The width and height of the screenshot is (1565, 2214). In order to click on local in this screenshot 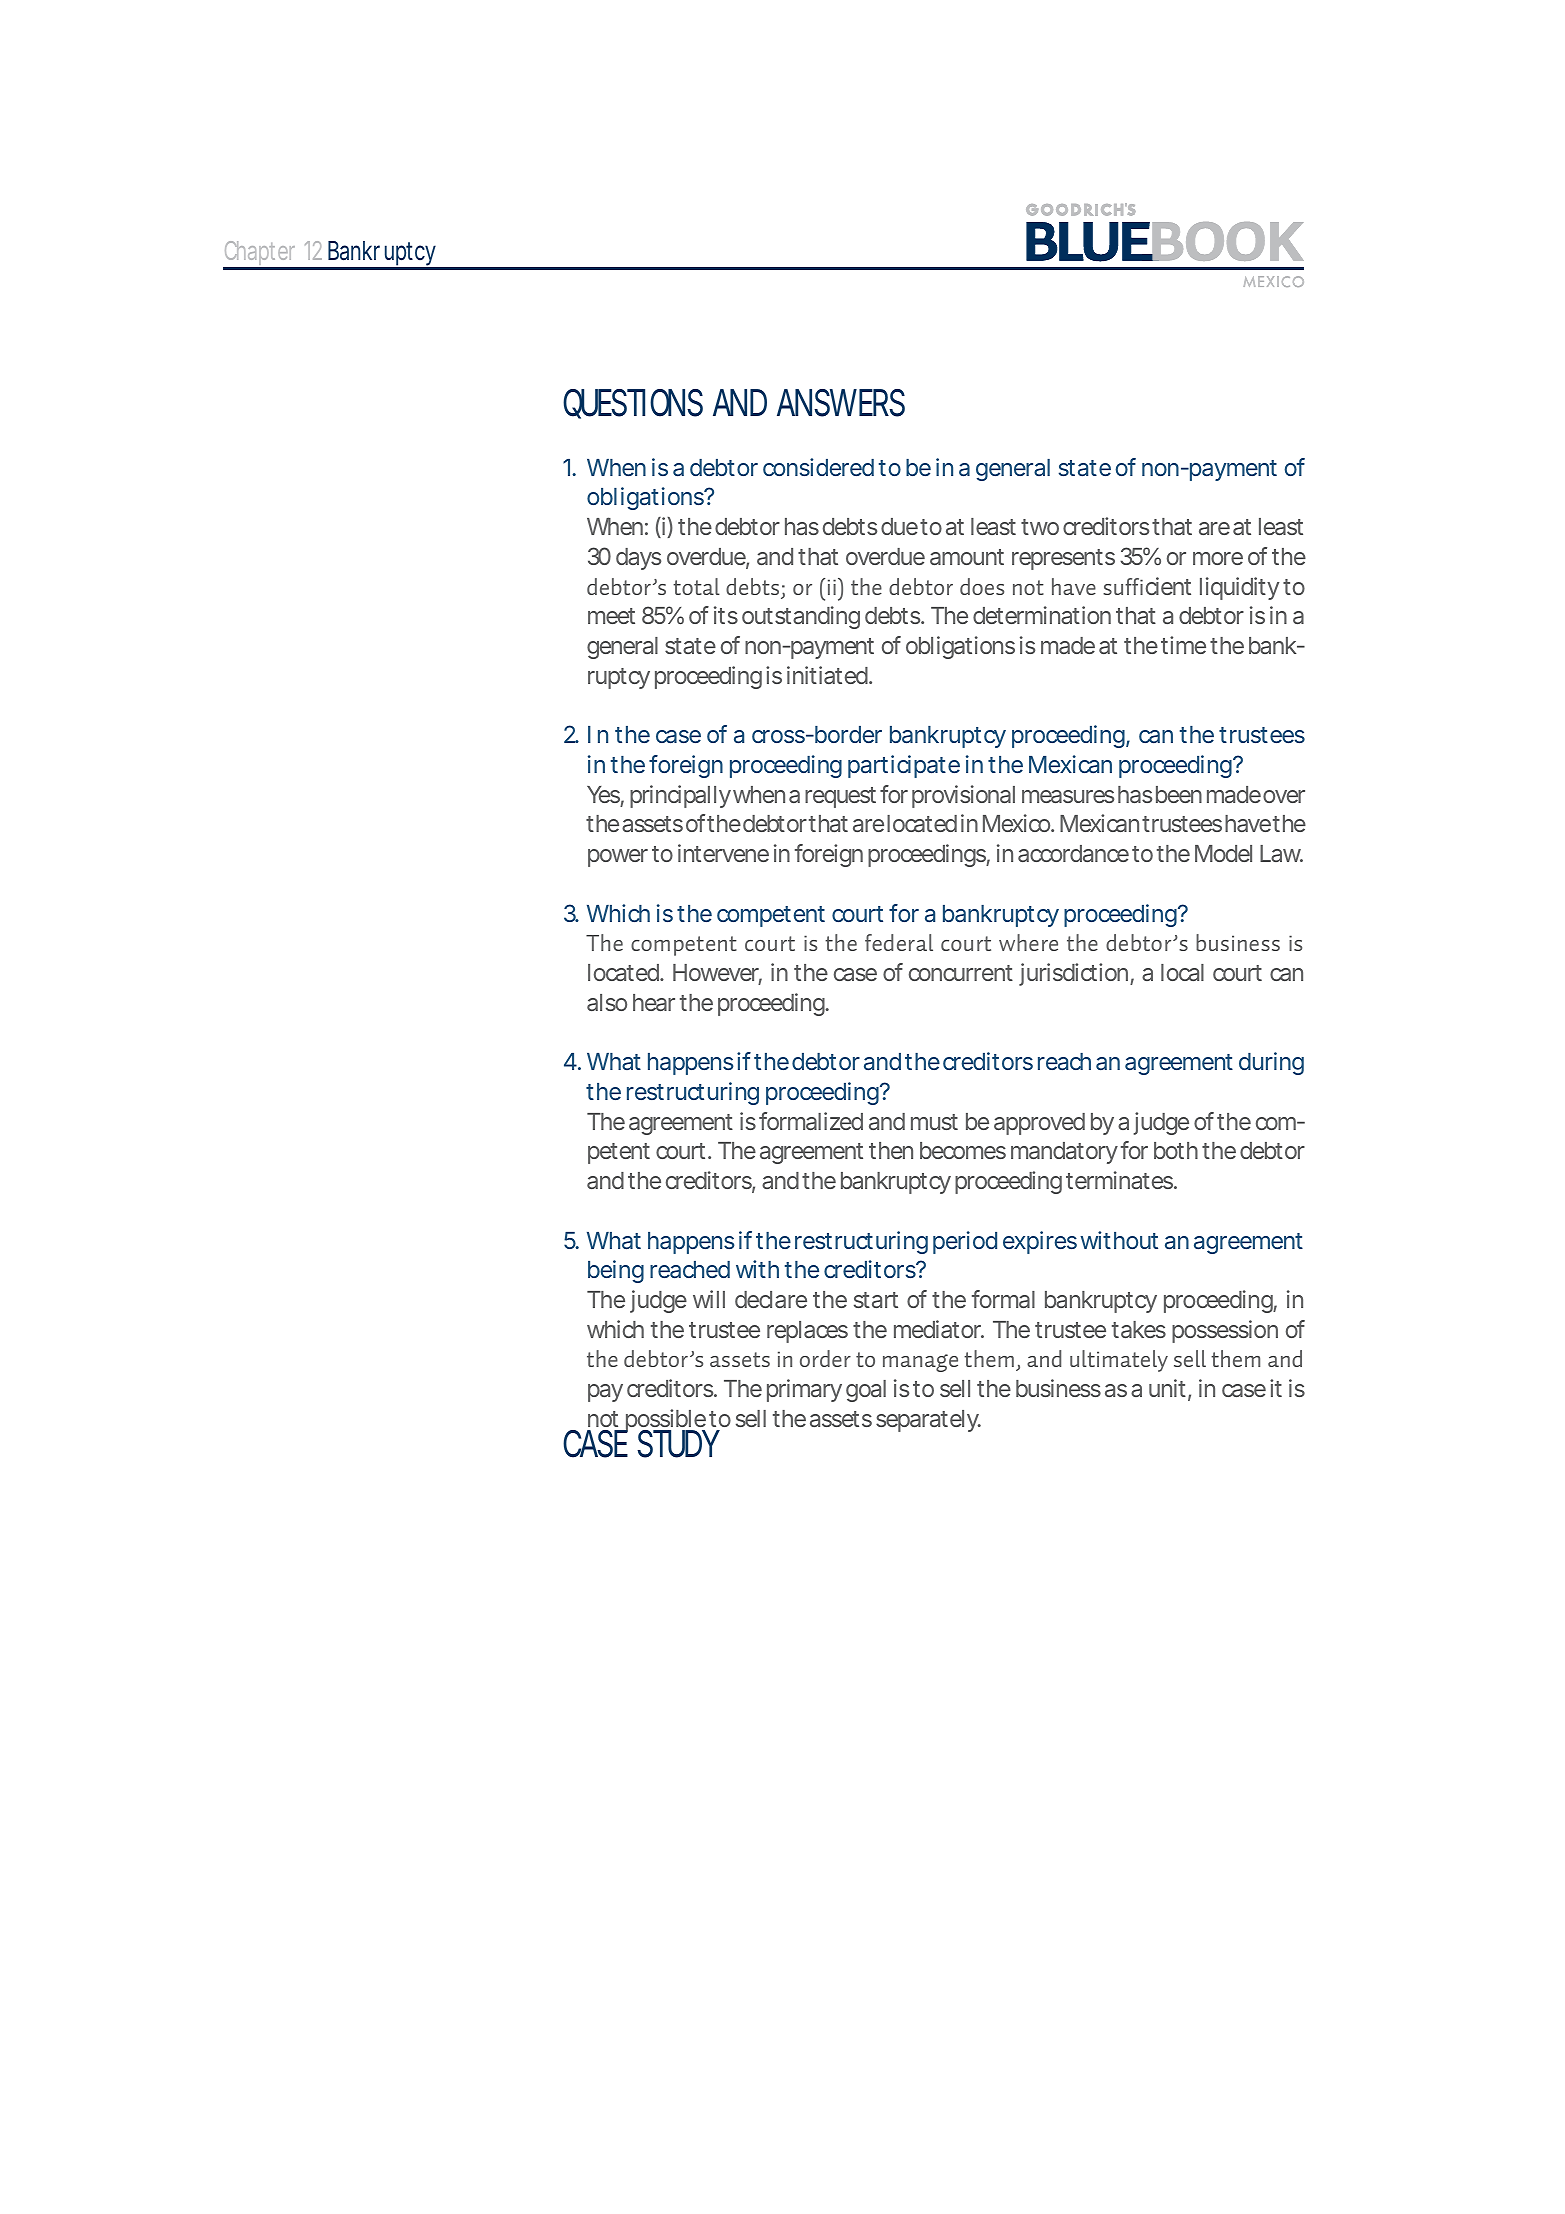, I will do `click(1182, 972)`.
